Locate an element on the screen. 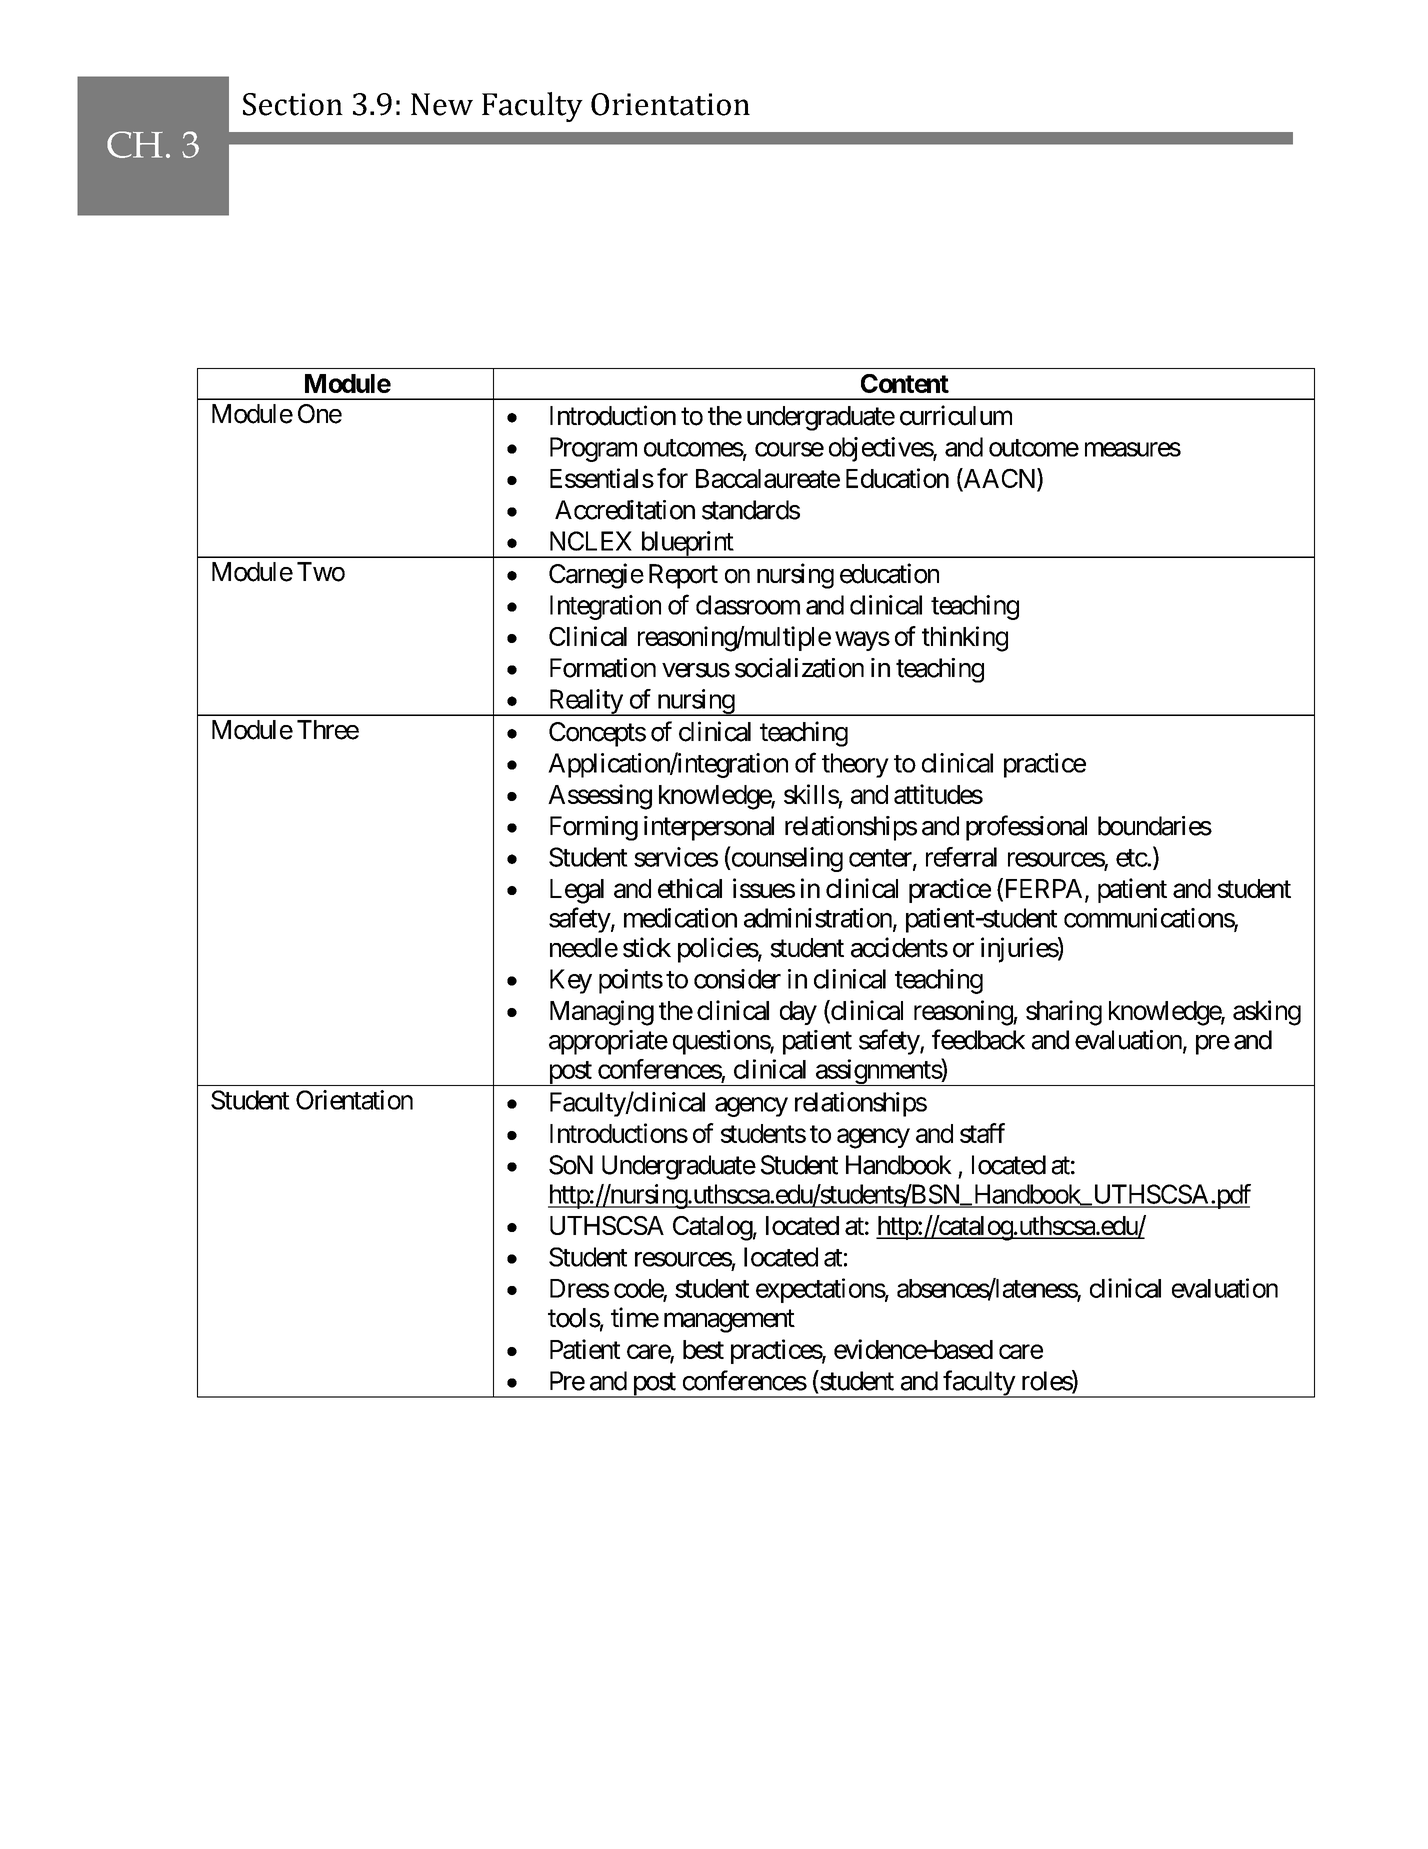 The height and width of the screenshot is (1849, 1428). Legal is located at coordinates (577, 891).
